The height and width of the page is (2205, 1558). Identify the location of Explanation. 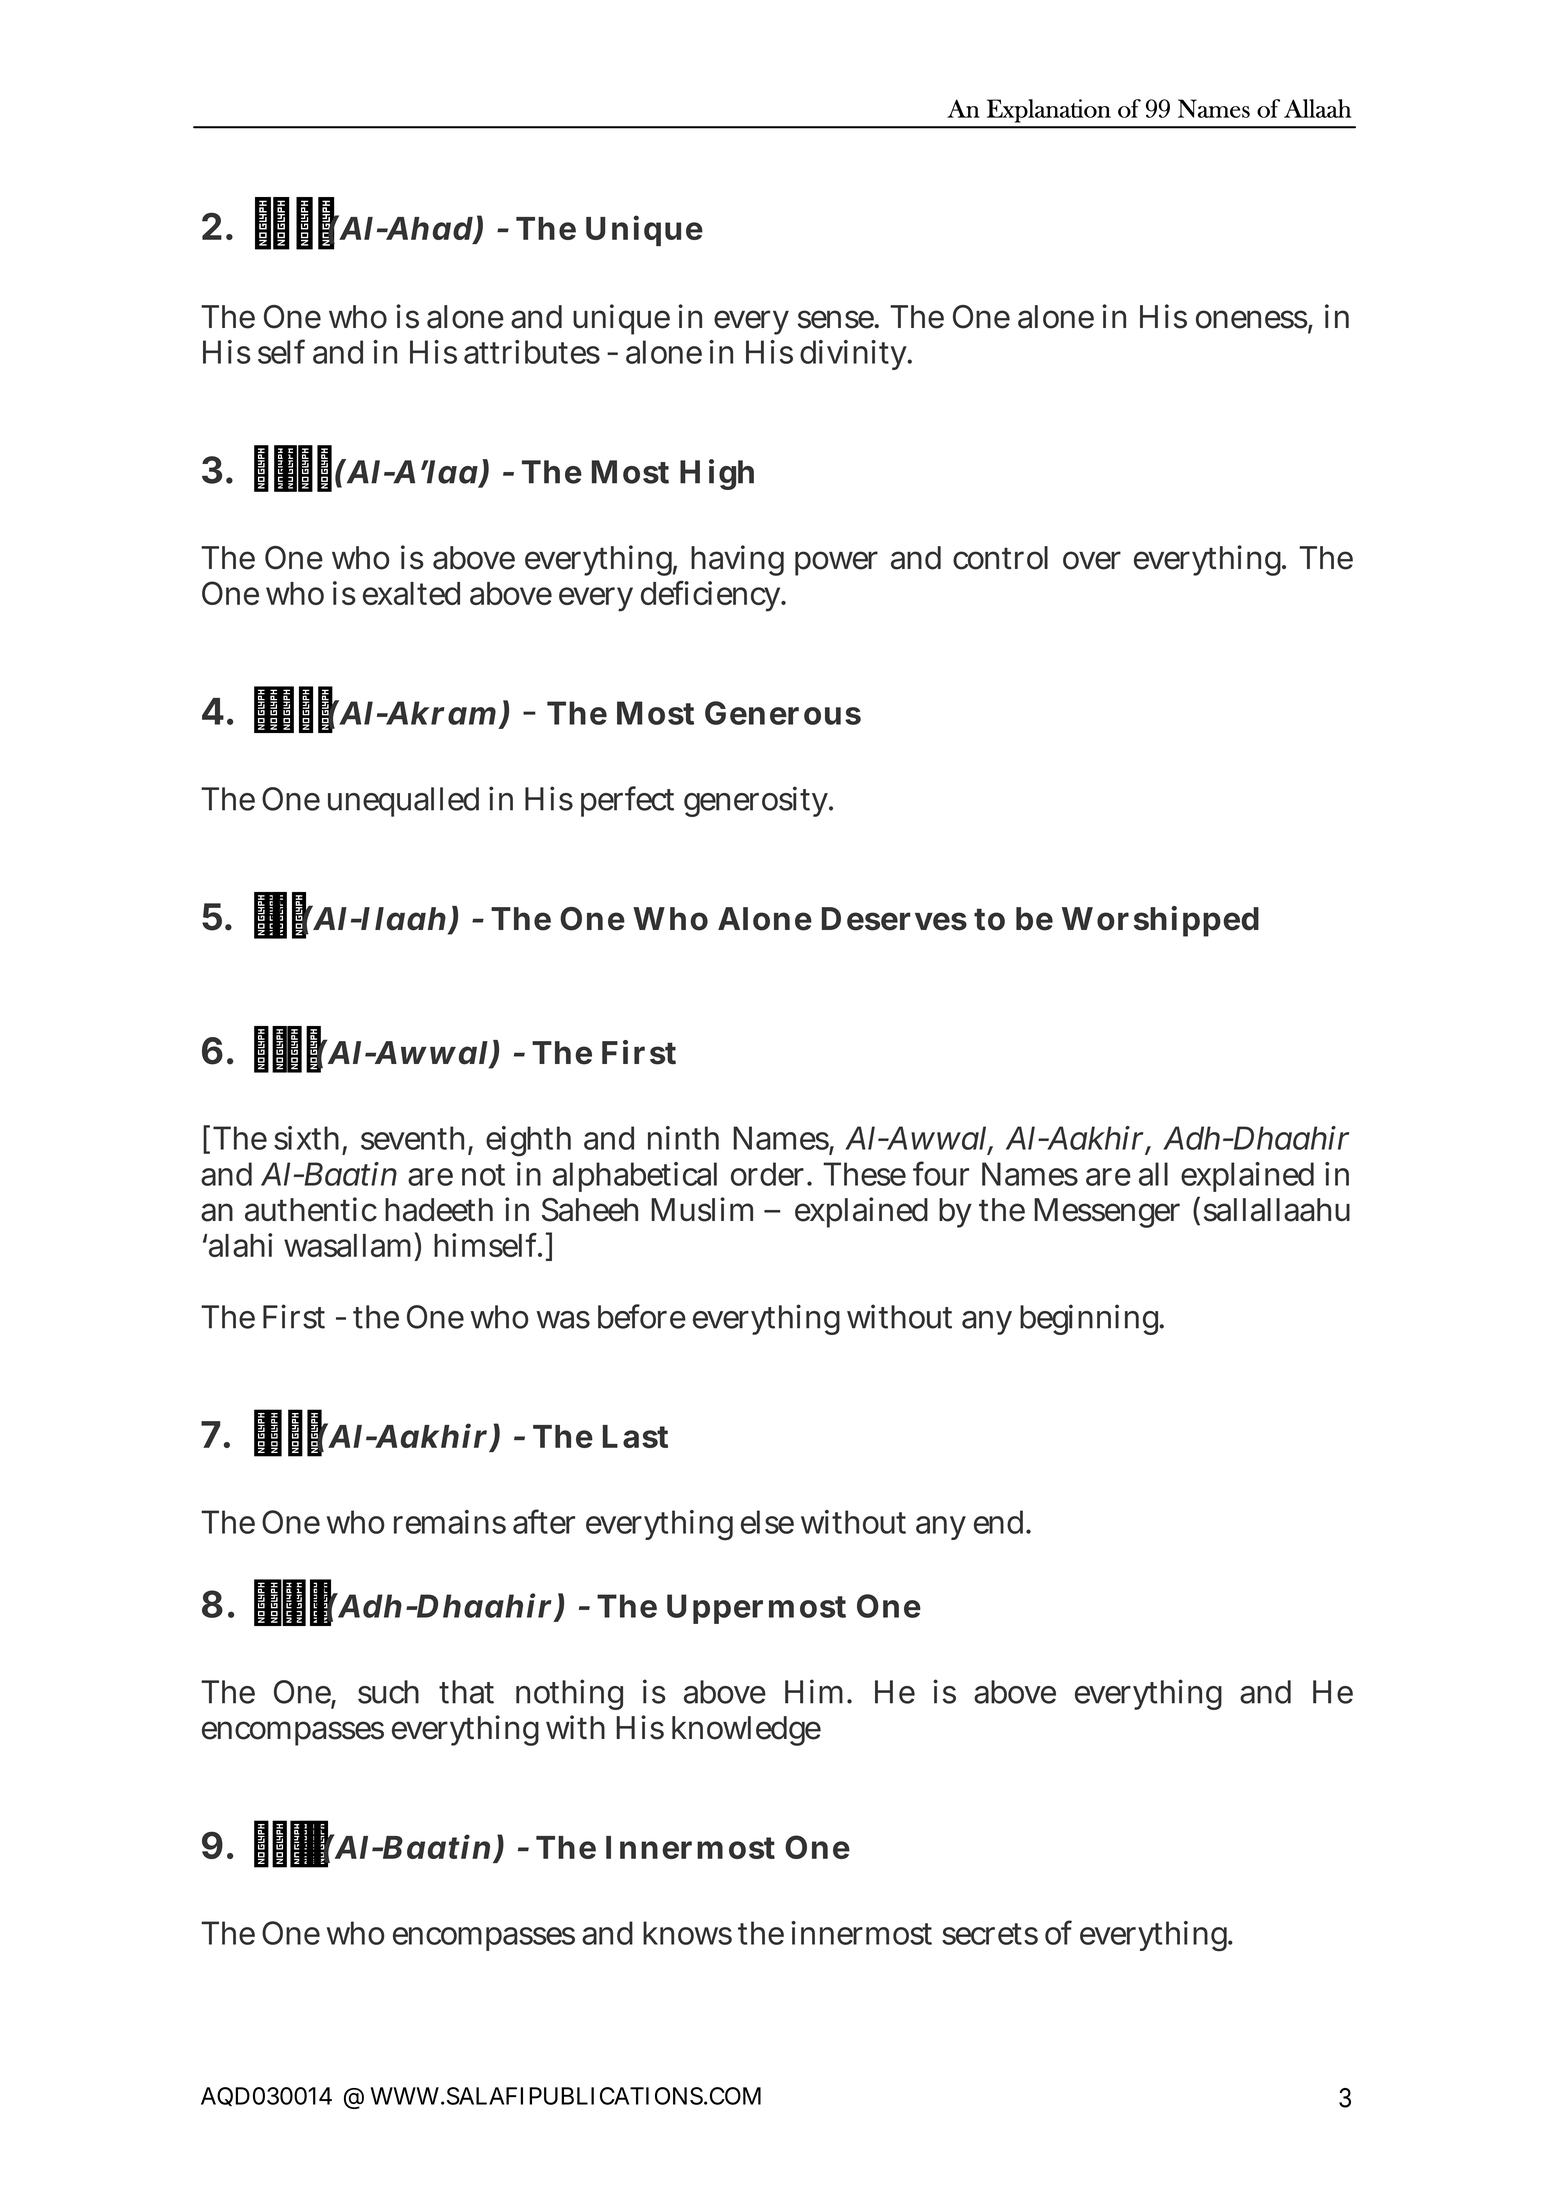
(1049, 111).
